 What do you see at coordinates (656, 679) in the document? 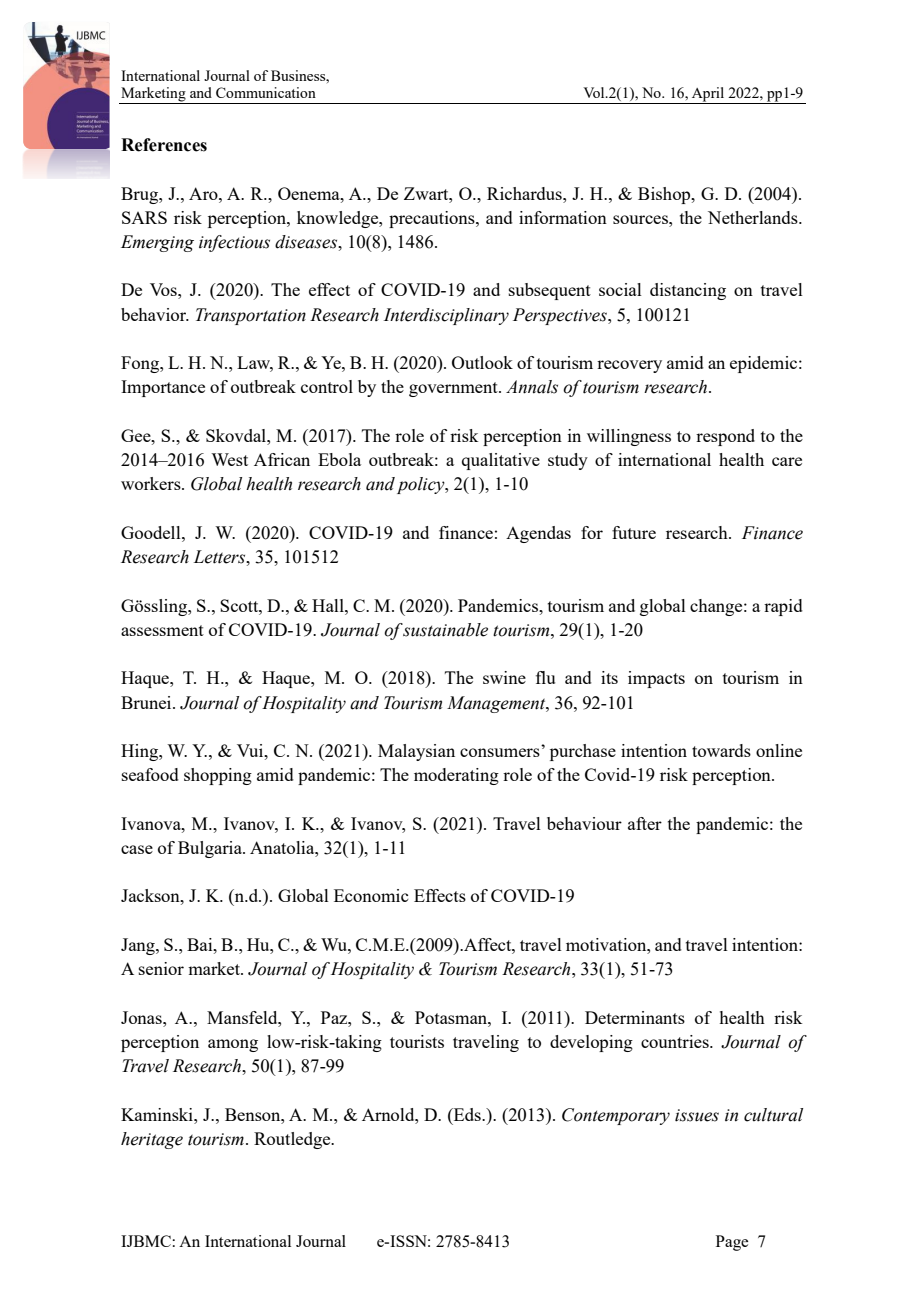
I see `impacts` at bounding box center [656, 679].
